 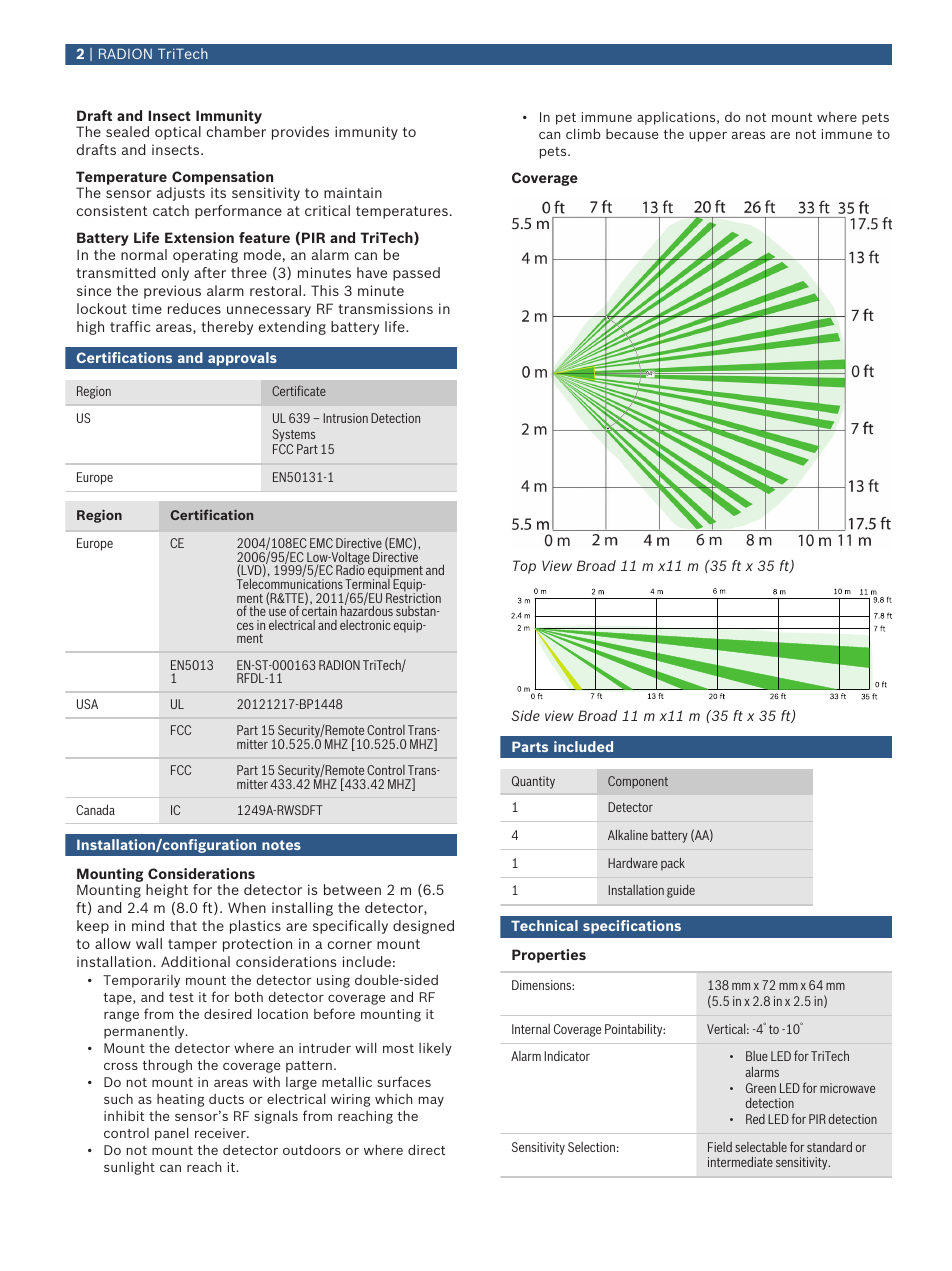 I want to click on Restriction, so click(x=413, y=597).
